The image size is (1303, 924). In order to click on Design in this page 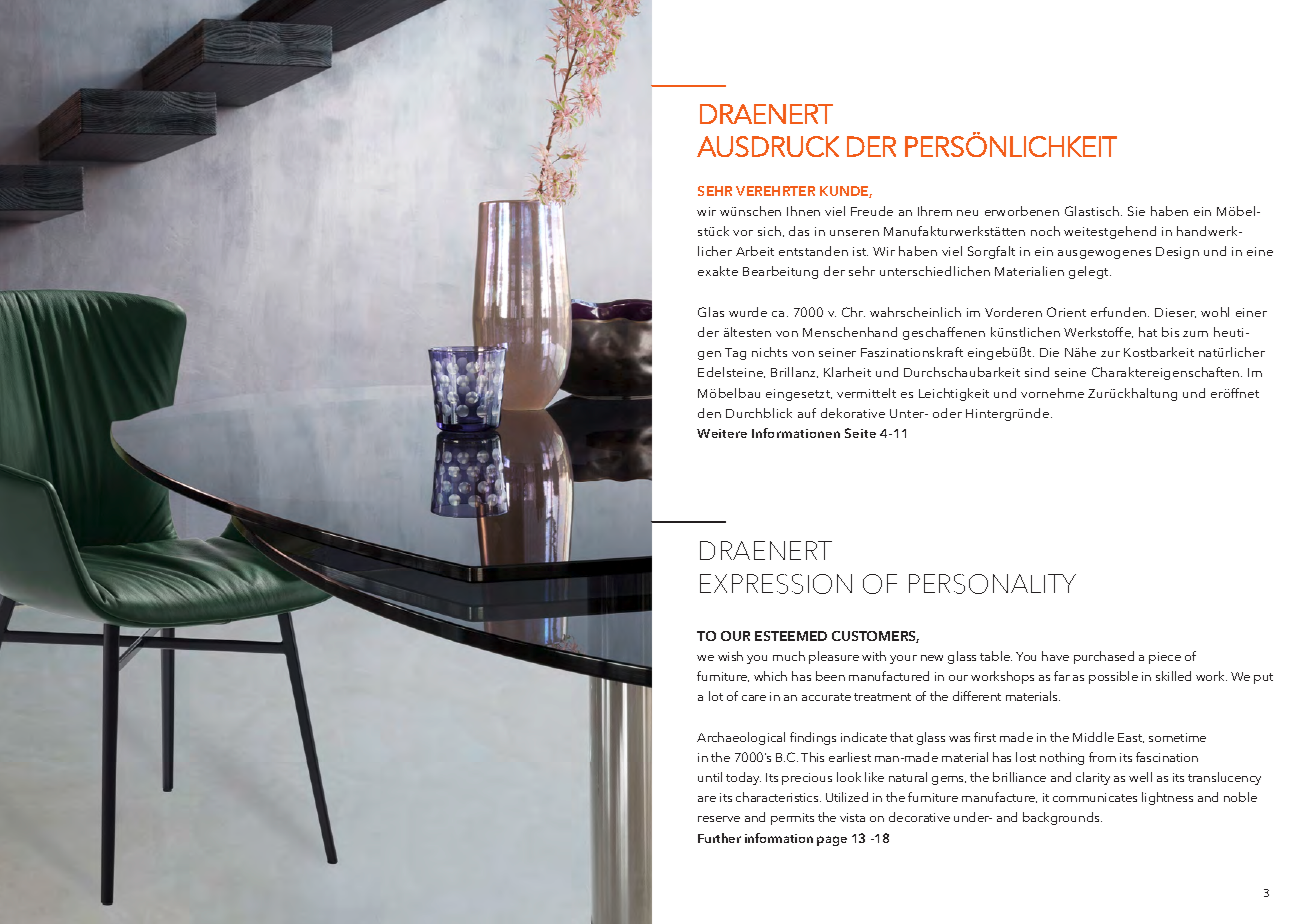, I will do `click(1177, 253)`.
